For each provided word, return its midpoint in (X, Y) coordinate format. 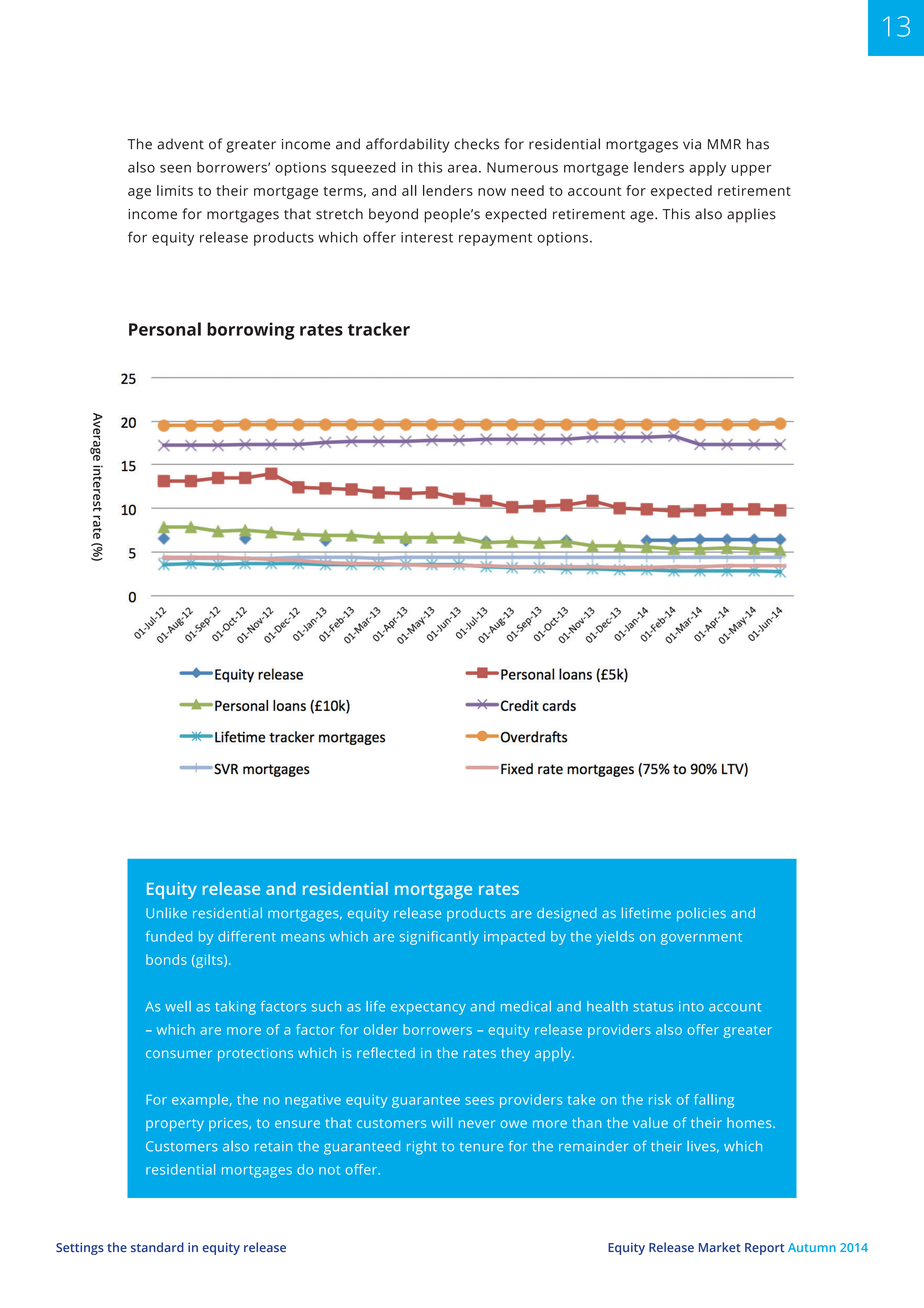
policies (701, 914)
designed (567, 915)
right (422, 1148)
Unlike (166, 912)
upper (751, 170)
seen (175, 168)
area (462, 168)
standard (157, 1247)
